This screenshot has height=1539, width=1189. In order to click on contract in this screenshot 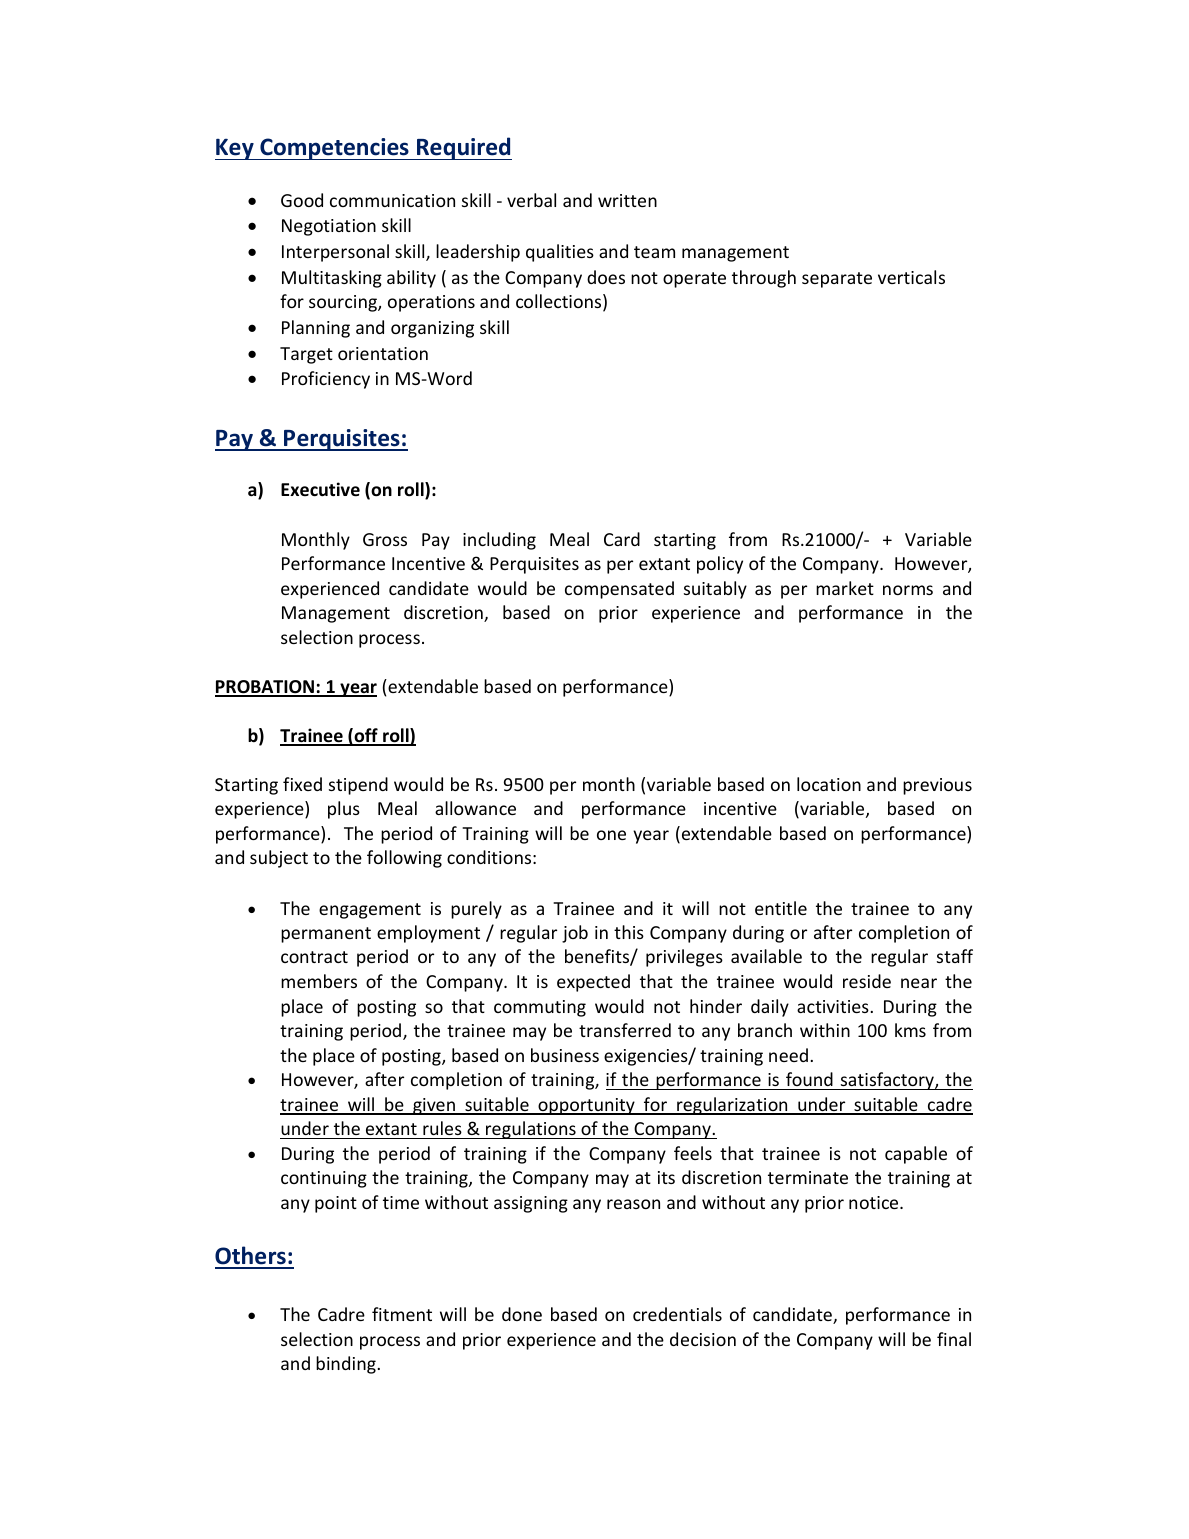, I will do `click(314, 957)`.
